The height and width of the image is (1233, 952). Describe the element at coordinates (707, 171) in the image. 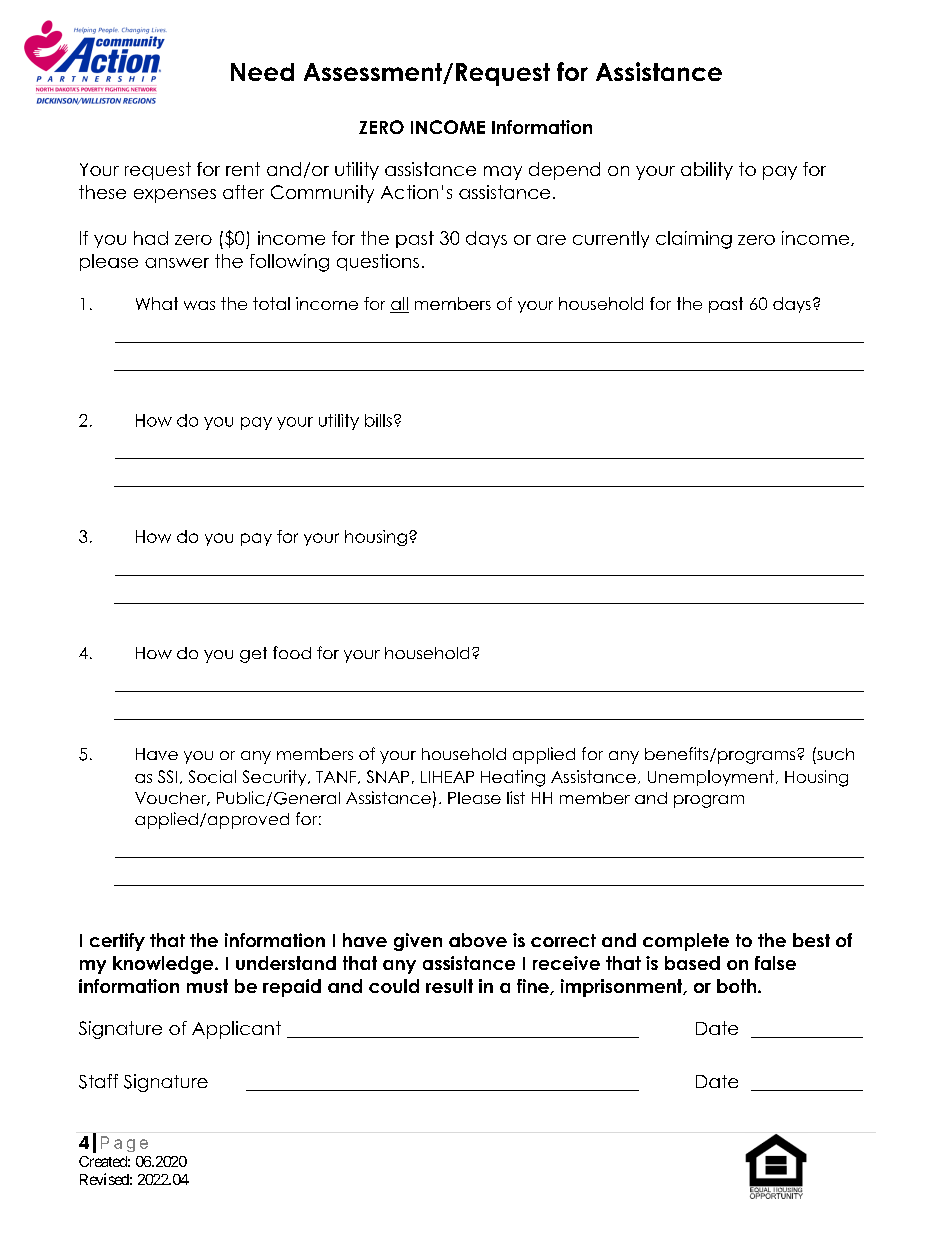

I see `ability` at that location.
